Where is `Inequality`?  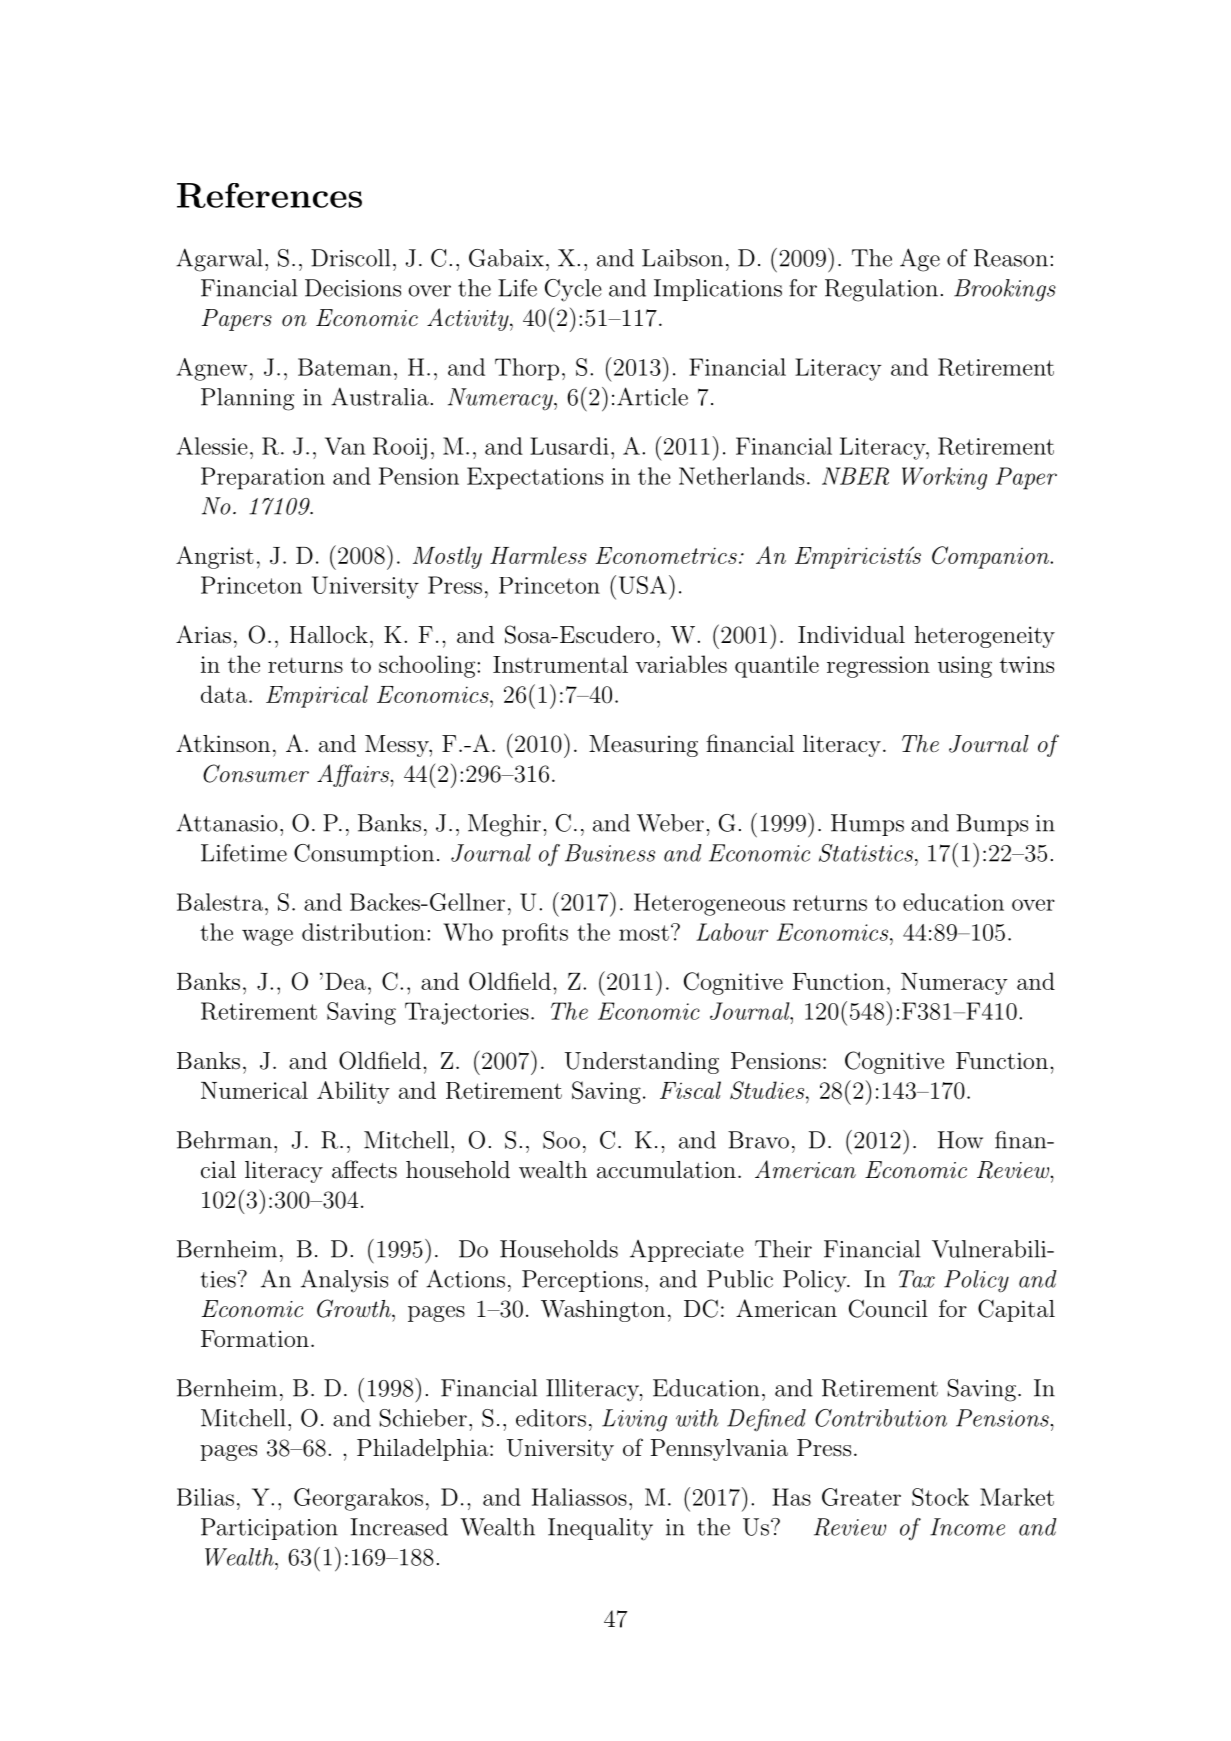 Inequality is located at coordinates (600, 1529).
